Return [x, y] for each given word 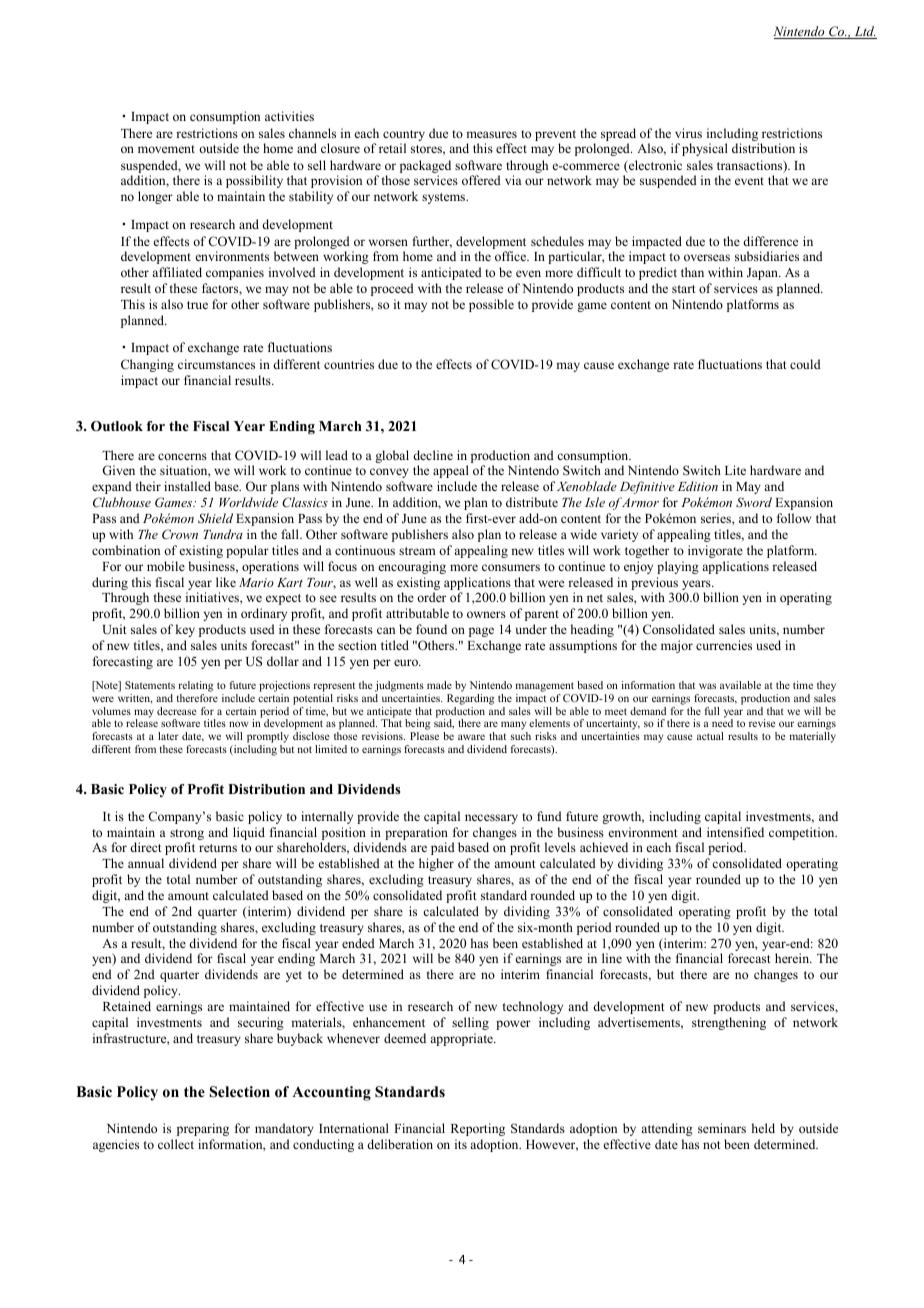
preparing [203, 1129]
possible [491, 305]
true [197, 305]
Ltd [864, 32]
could [805, 364]
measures [491, 134]
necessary [491, 819]
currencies [724, 645]
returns [218, 848]
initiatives [213, 597]
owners [486, 614]
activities [289, 116]
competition [803, 833]
